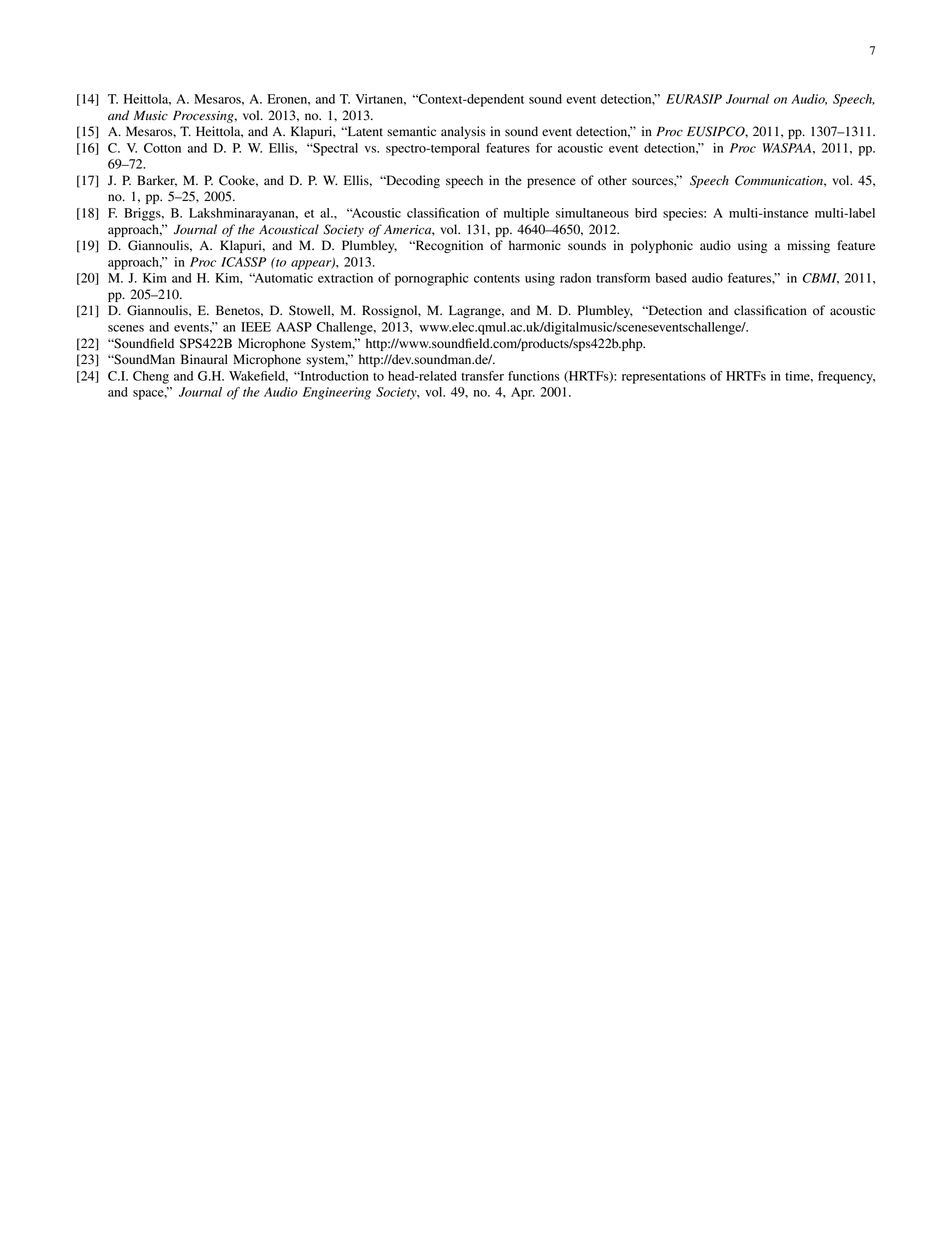 This screenshot has width=952, height=1233. What do you see at coordinates (612, 180) in the screenshot?
I see `other` at bounding box center [612, 180].
